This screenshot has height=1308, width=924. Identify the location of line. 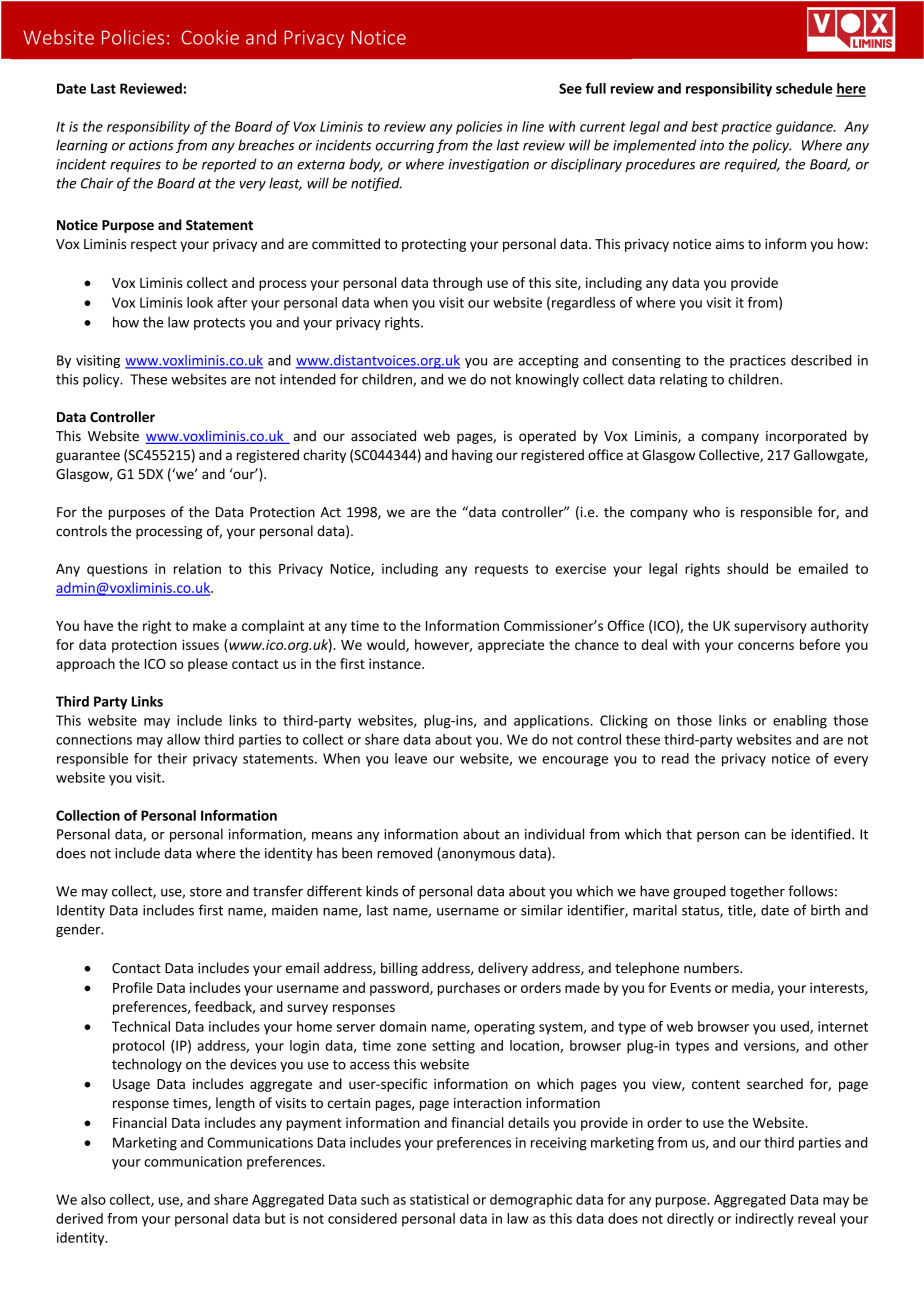
(533, 126).
